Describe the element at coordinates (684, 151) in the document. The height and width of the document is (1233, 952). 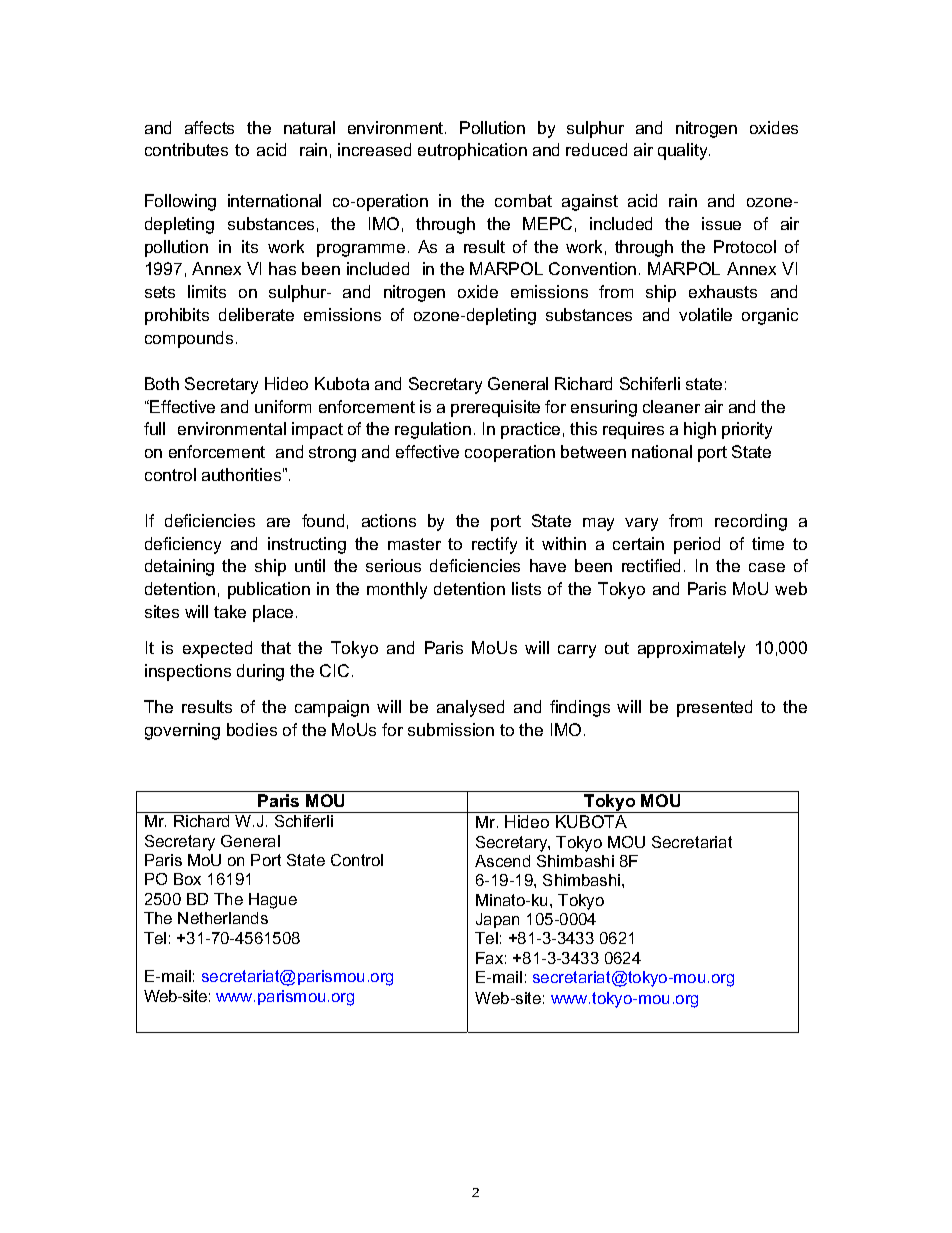
I see `quality` at that location.
